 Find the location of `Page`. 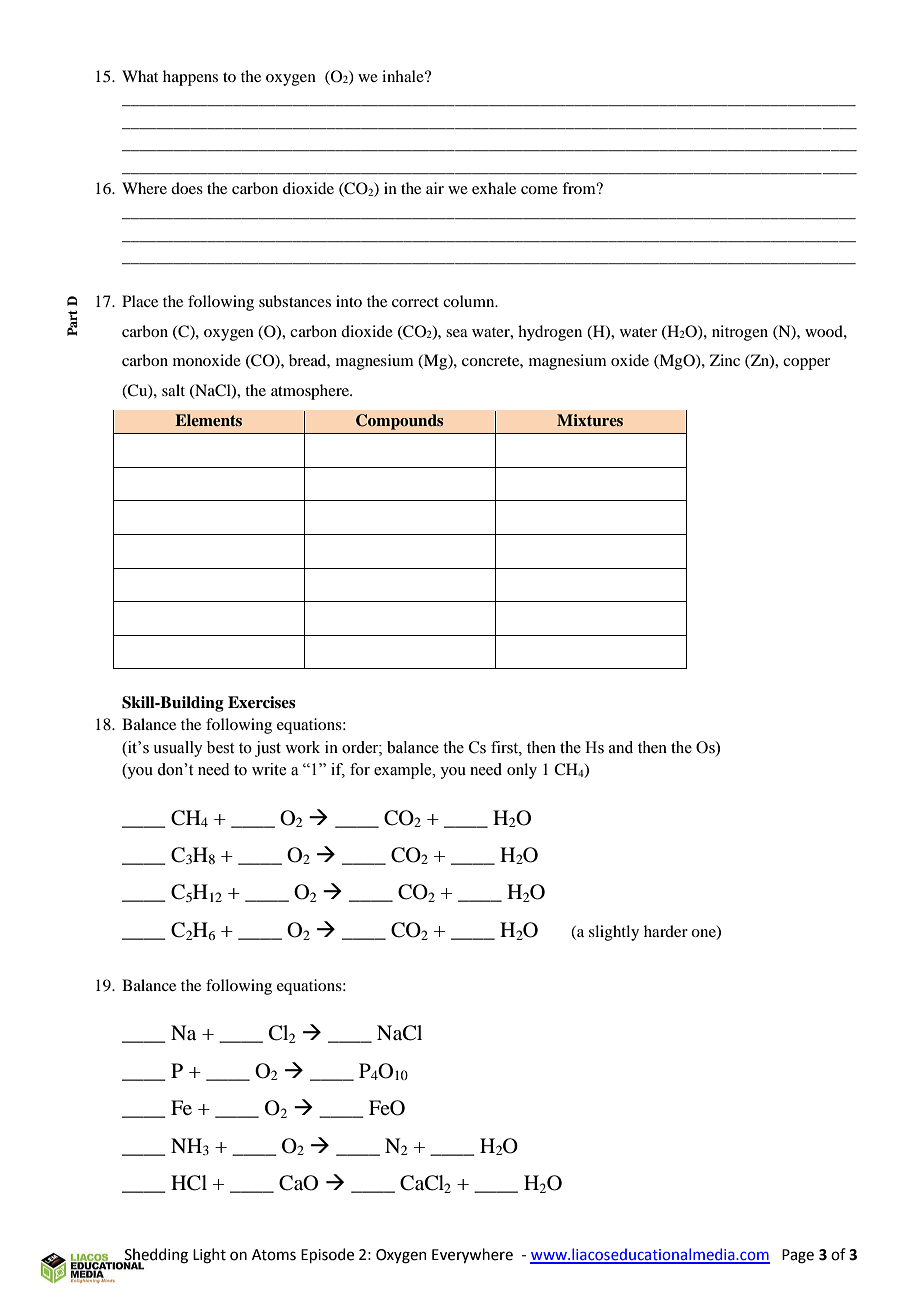

Page is located at coordinates (798, 1256).
